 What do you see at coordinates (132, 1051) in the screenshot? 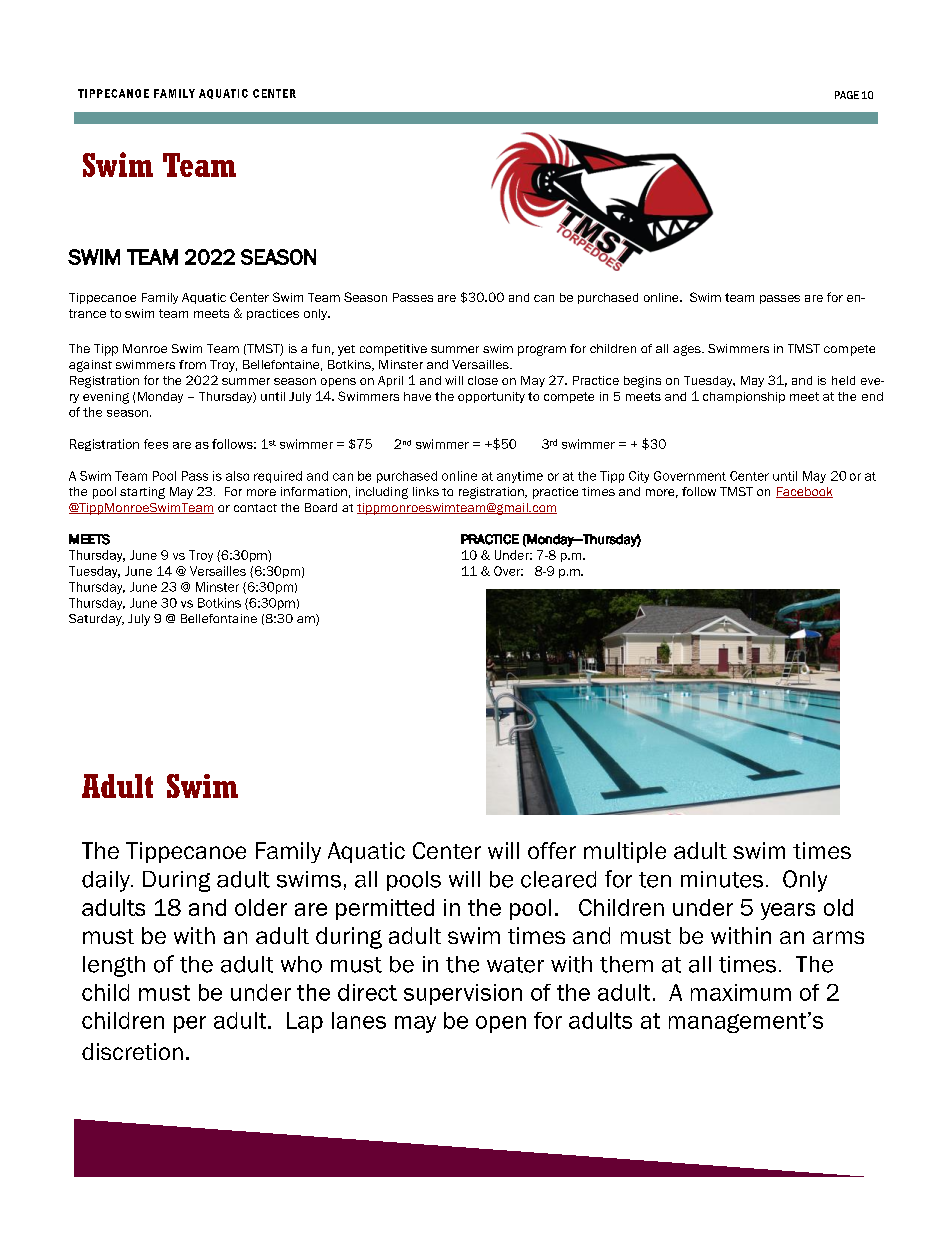
I see `discretion` at bounding box center [132, 1051].
